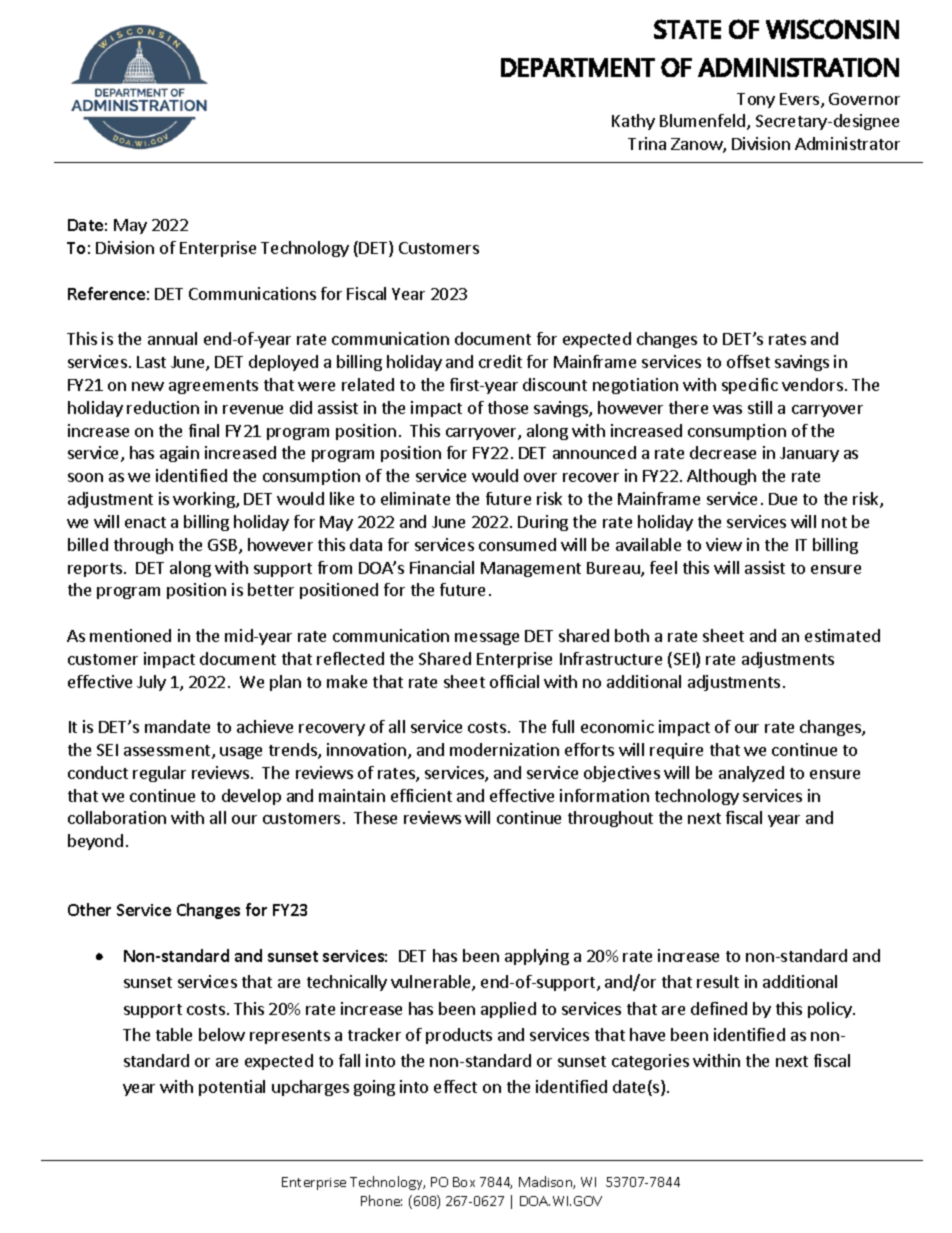 The image size is (952, 1233). What do you see at coordinates (130, 635) in the page?
I see `mentioned` at bounding box center [130, 635].
